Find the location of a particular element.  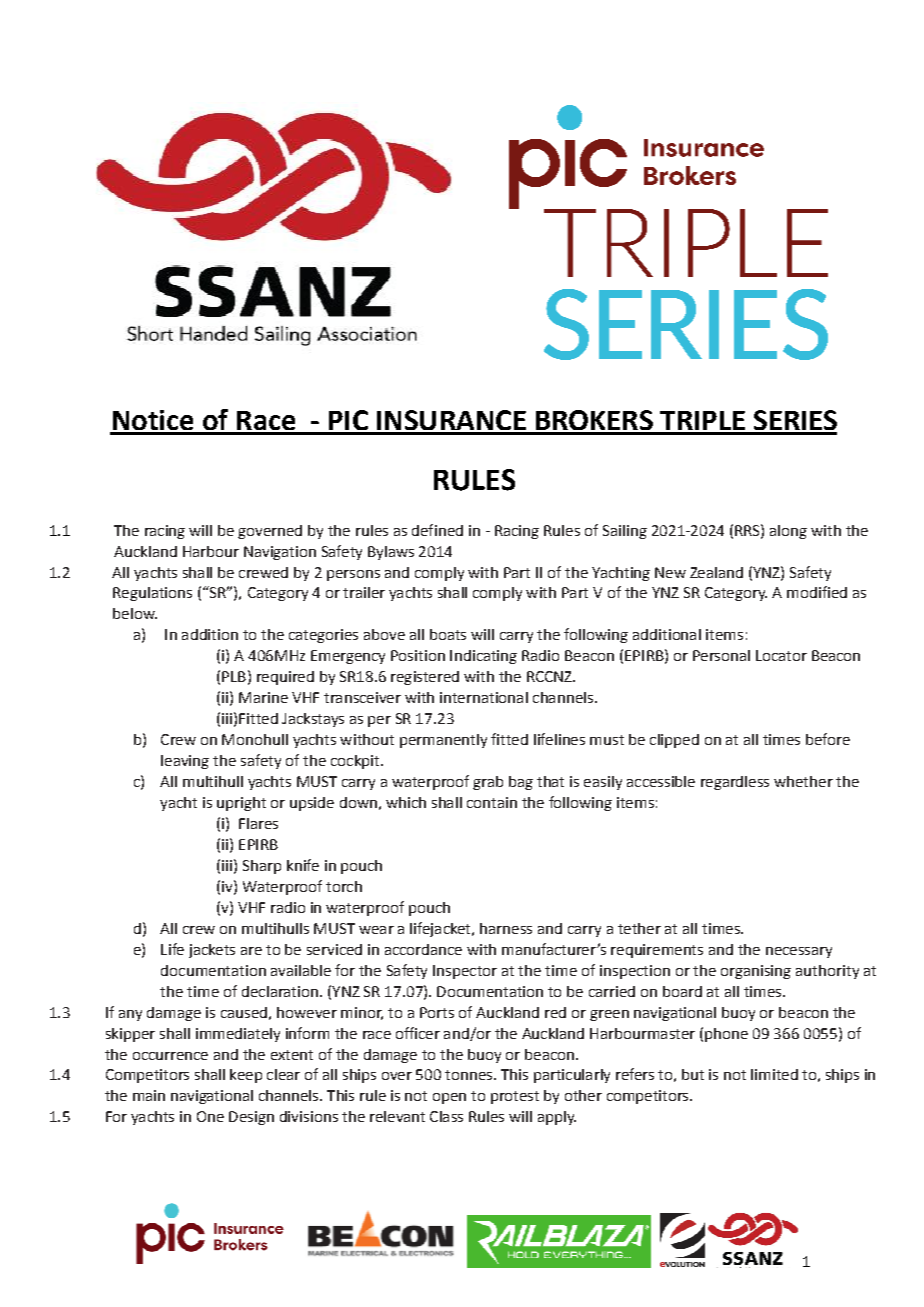

Design is located at coordinates (251, 1118).
